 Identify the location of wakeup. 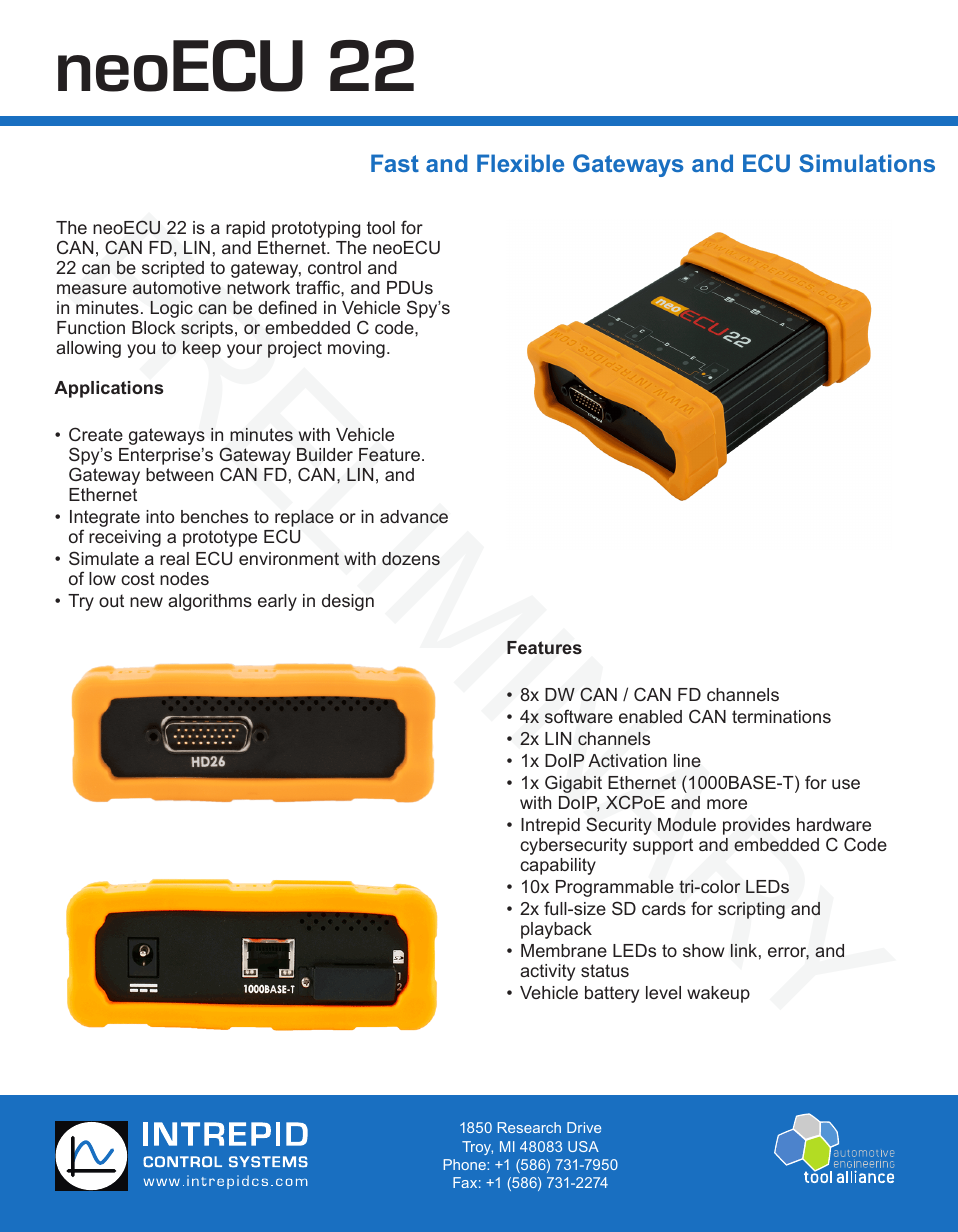
(718, 994).
